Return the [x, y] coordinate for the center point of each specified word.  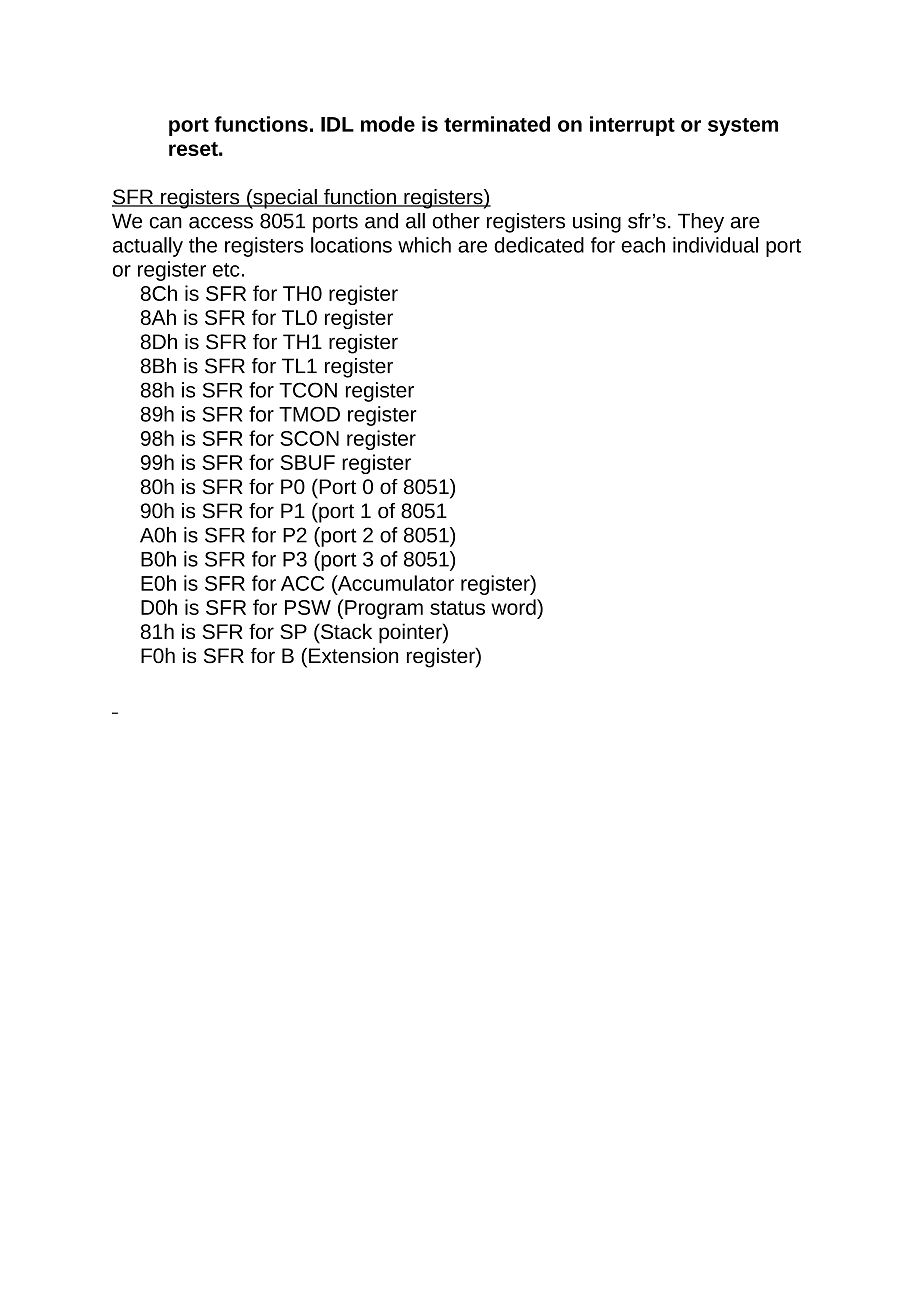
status [457, 608]
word [514, 607]
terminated [497, 124]
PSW [308, 607]
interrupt [632, 126]
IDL [337, 124]
